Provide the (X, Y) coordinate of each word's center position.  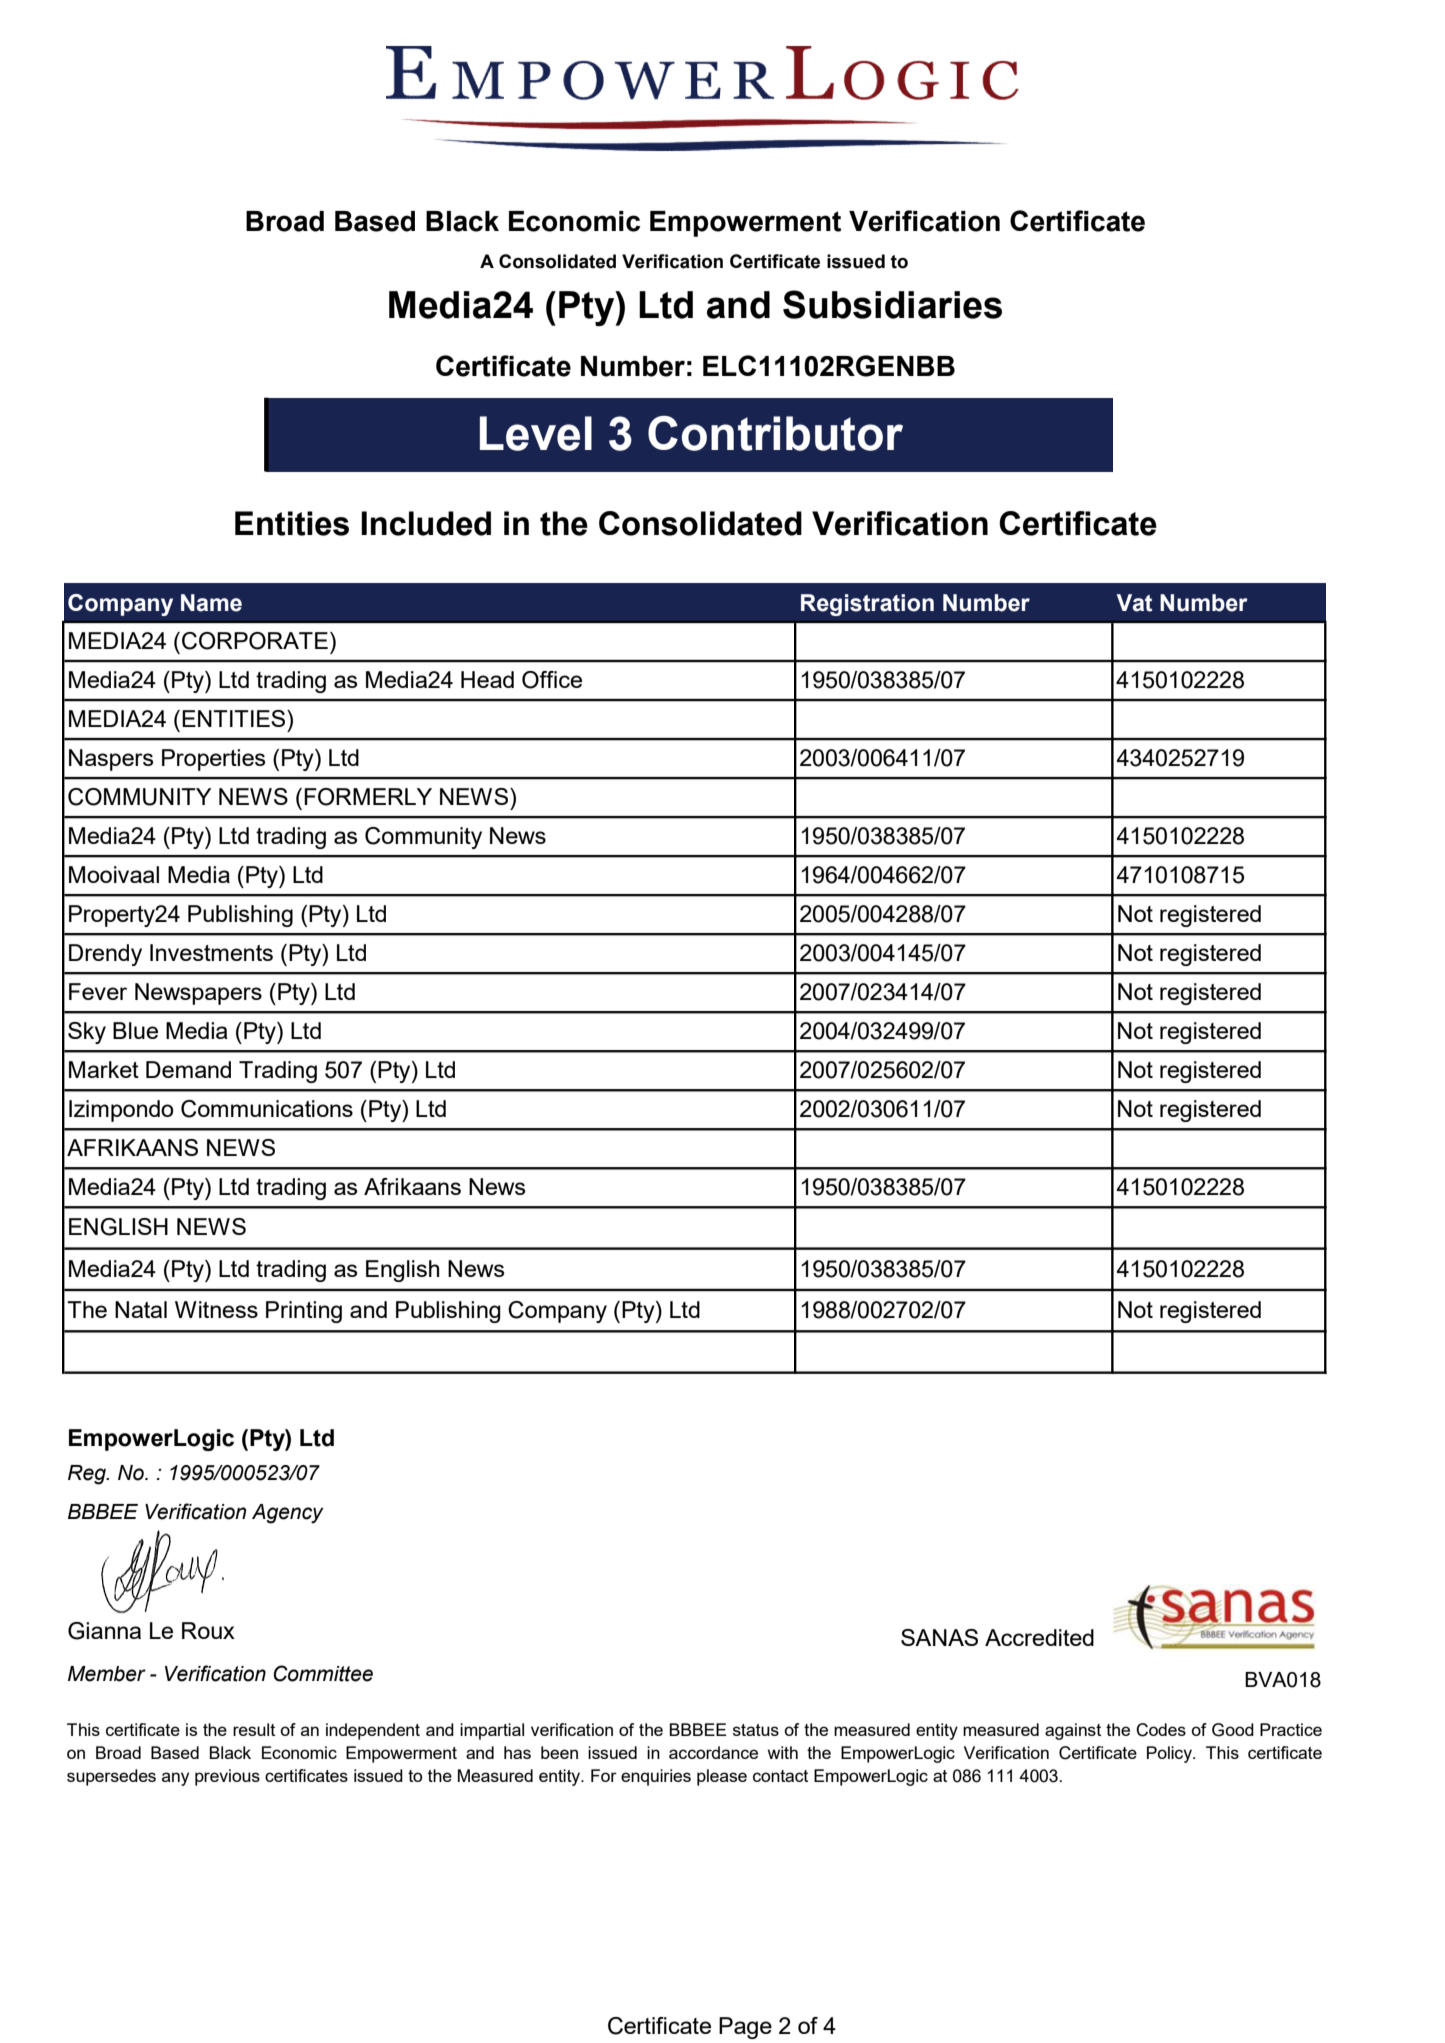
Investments (211, 952)
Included (426, 523)
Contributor (775, 433)
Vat (1134, 603)
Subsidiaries (892, 304)
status (756, 1730)
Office (552, 680)
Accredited (1039, 1637)
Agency (288, 1514)
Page (745, 2028)
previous (227, 1777)
